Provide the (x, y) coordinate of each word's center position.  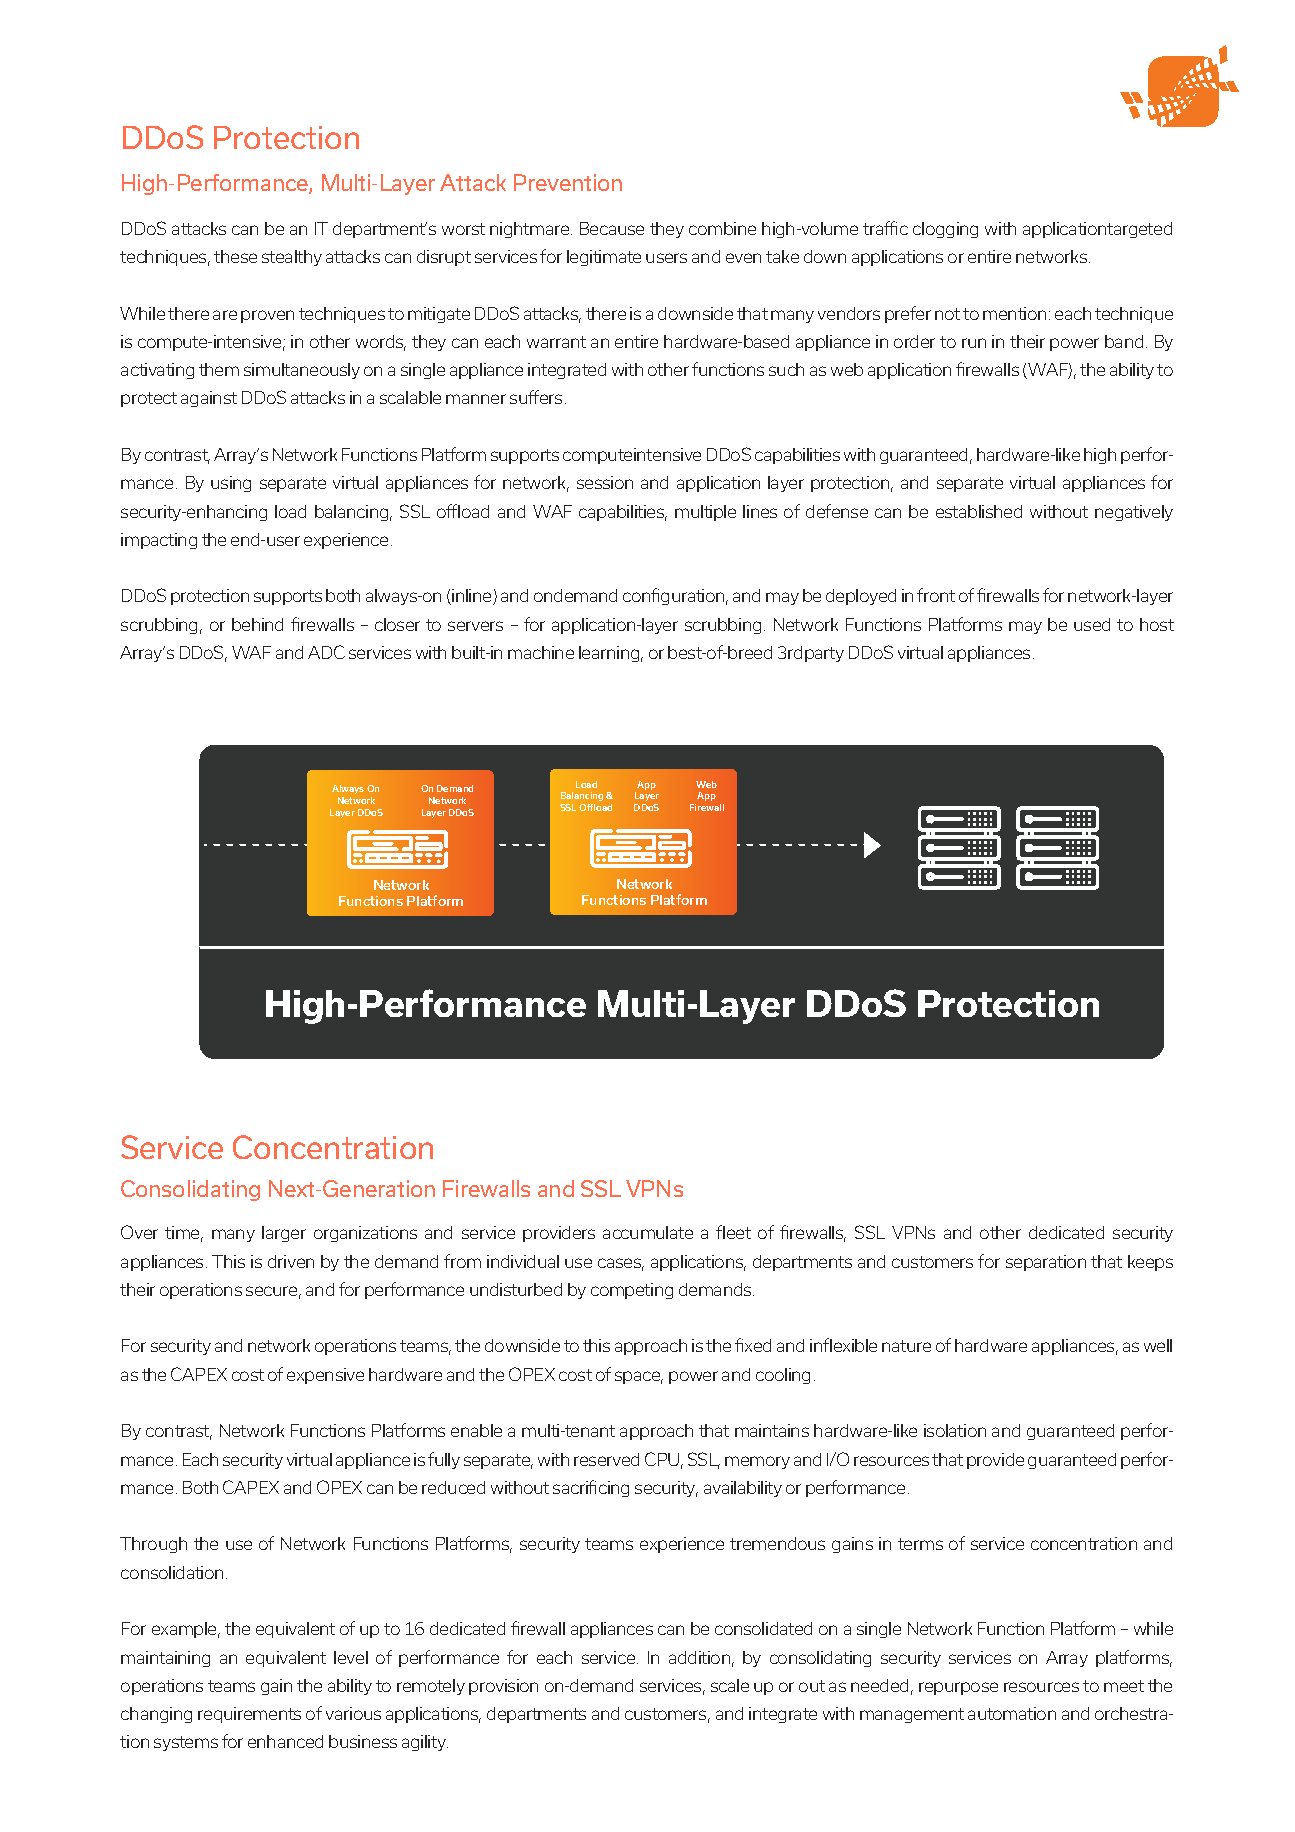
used (1092, 624)
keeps (1150, 1263)
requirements (249, 1715)
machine (541, 652)
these (235, 256)
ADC (326, 652)
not (947, 314)
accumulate (648, 1232)
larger (284, 1234)
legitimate (604, 258)
